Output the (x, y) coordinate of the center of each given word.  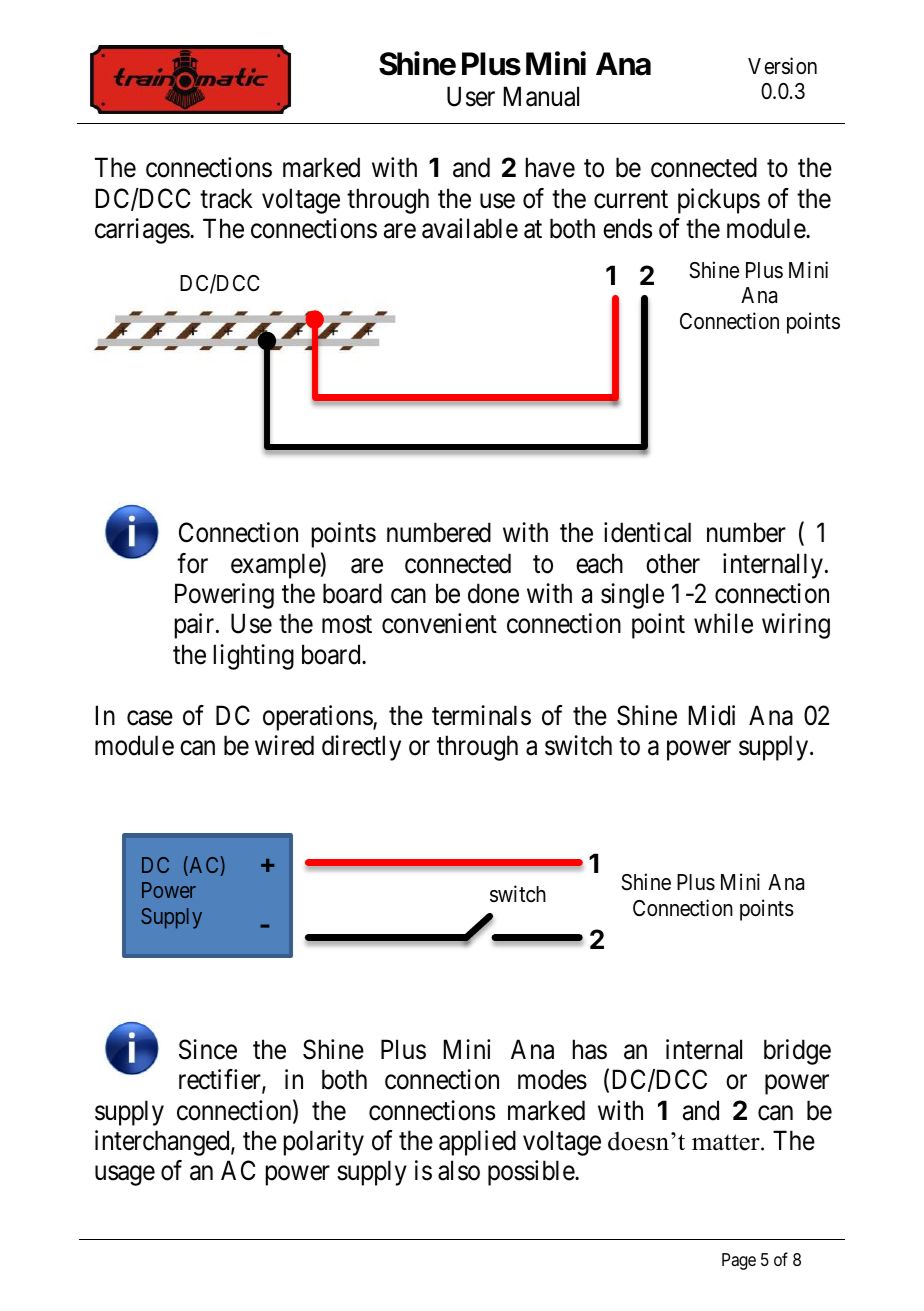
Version (782, 66)
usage (125, 1176)
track (226, 198)
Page (739, 1261)
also (459, 1170)
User (471, 96)
